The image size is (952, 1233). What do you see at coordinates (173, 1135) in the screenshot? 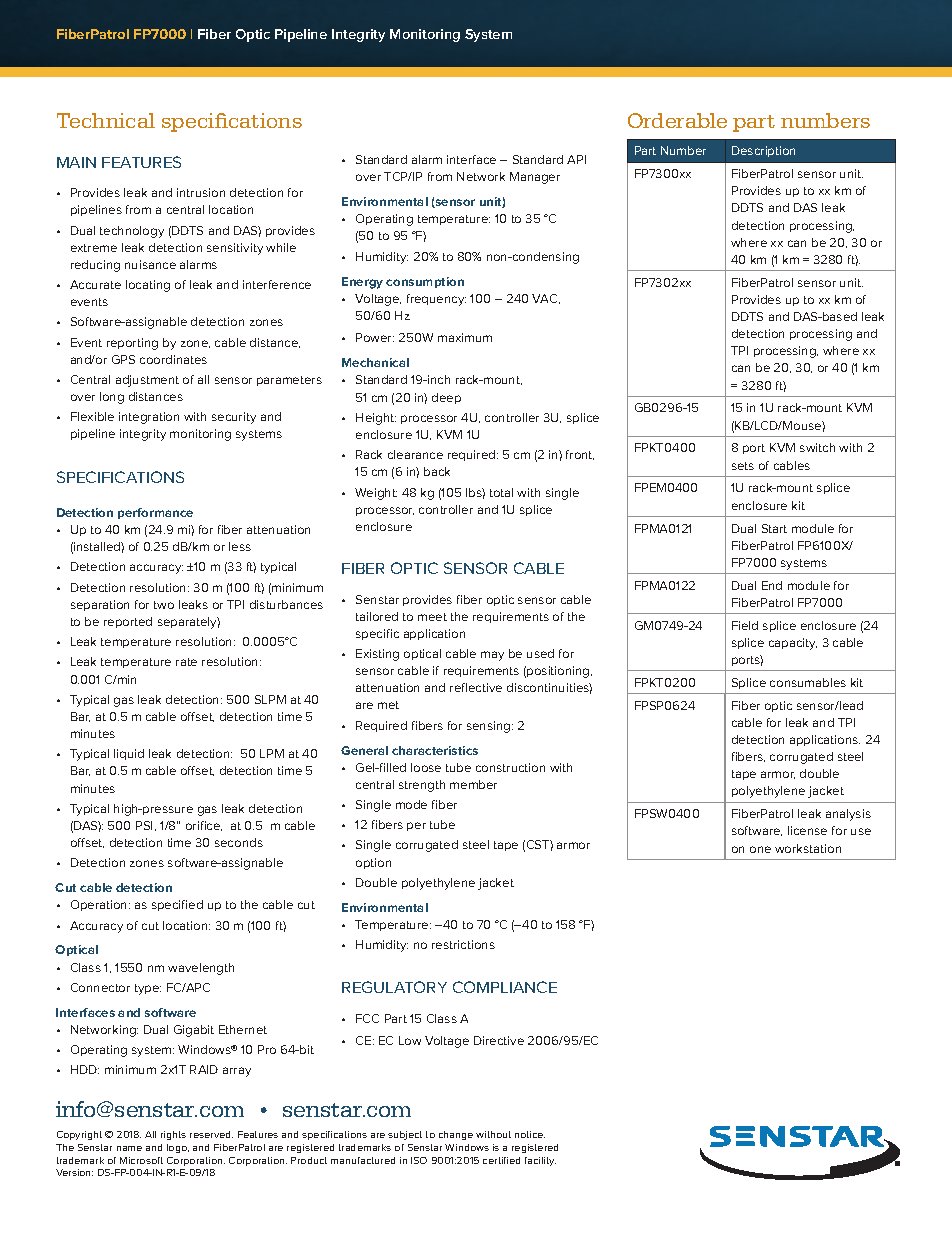
I see `rights` at bounding box center [173, 1135].
